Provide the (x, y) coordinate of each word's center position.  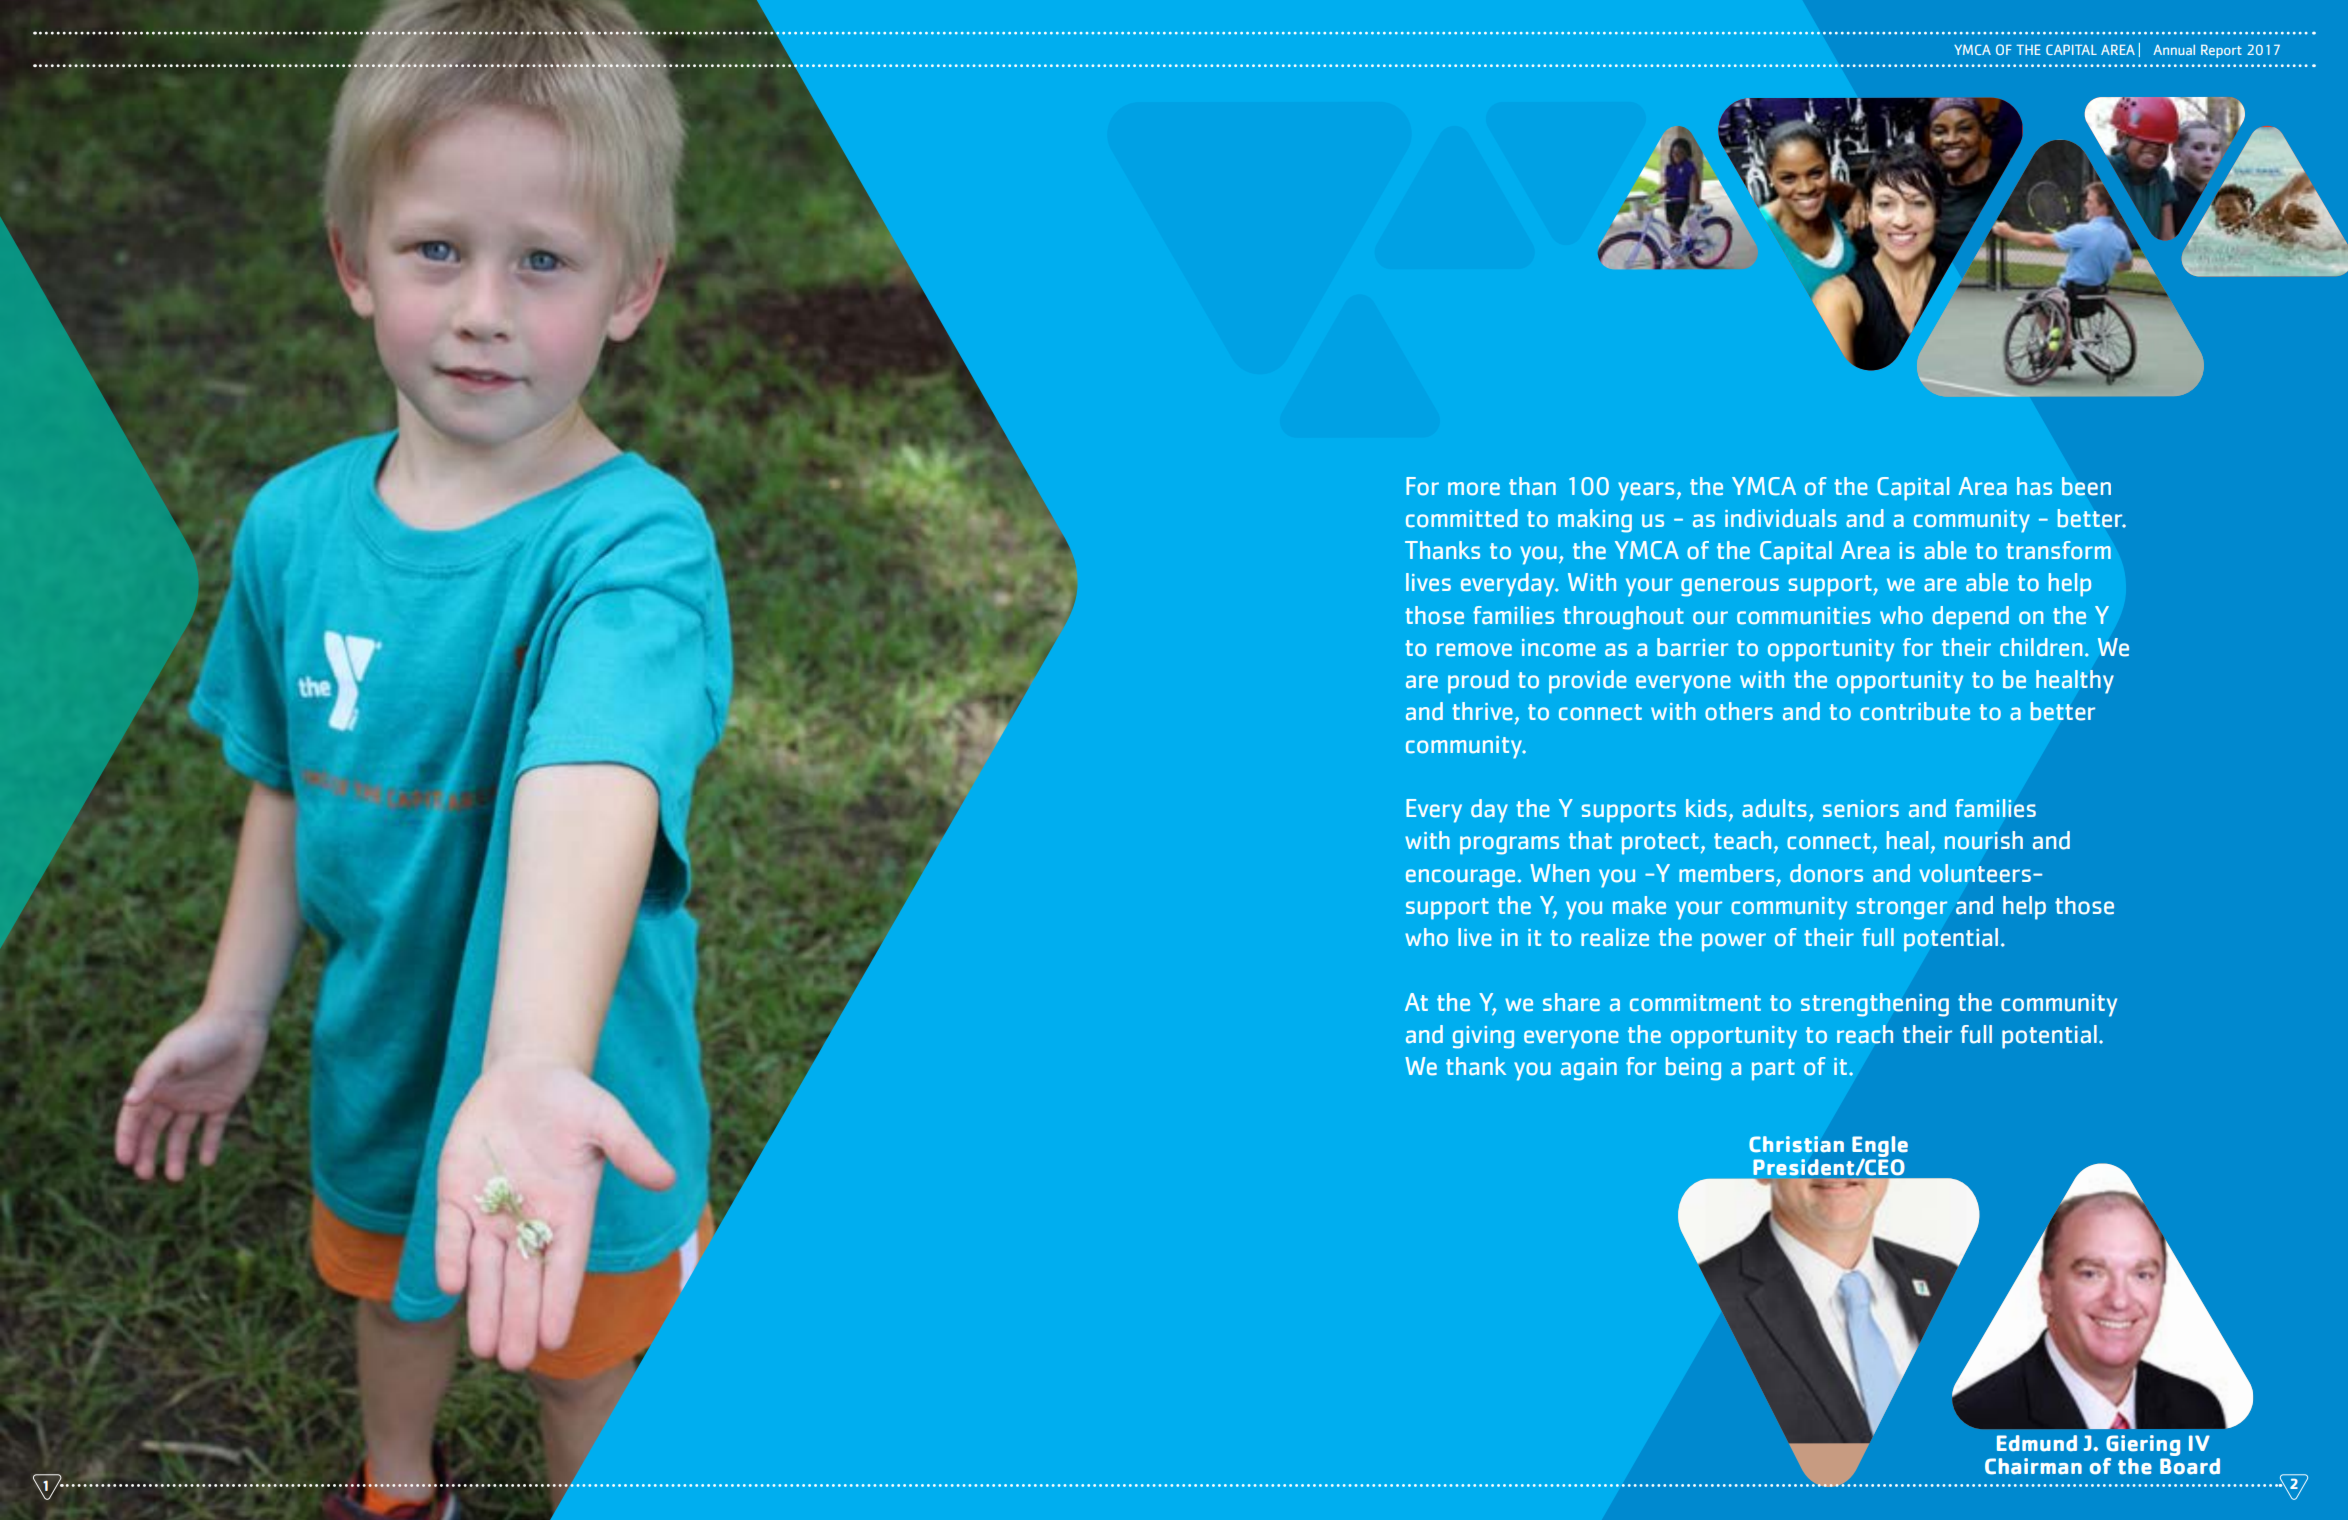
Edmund (2037, 1443)
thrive (1482, 711)
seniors (1861, 809)
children (2041, 647)
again (1589, 1069)
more (1474, 489)
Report (2221, 51)
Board (2190, 1466)
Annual (2174, 50)
